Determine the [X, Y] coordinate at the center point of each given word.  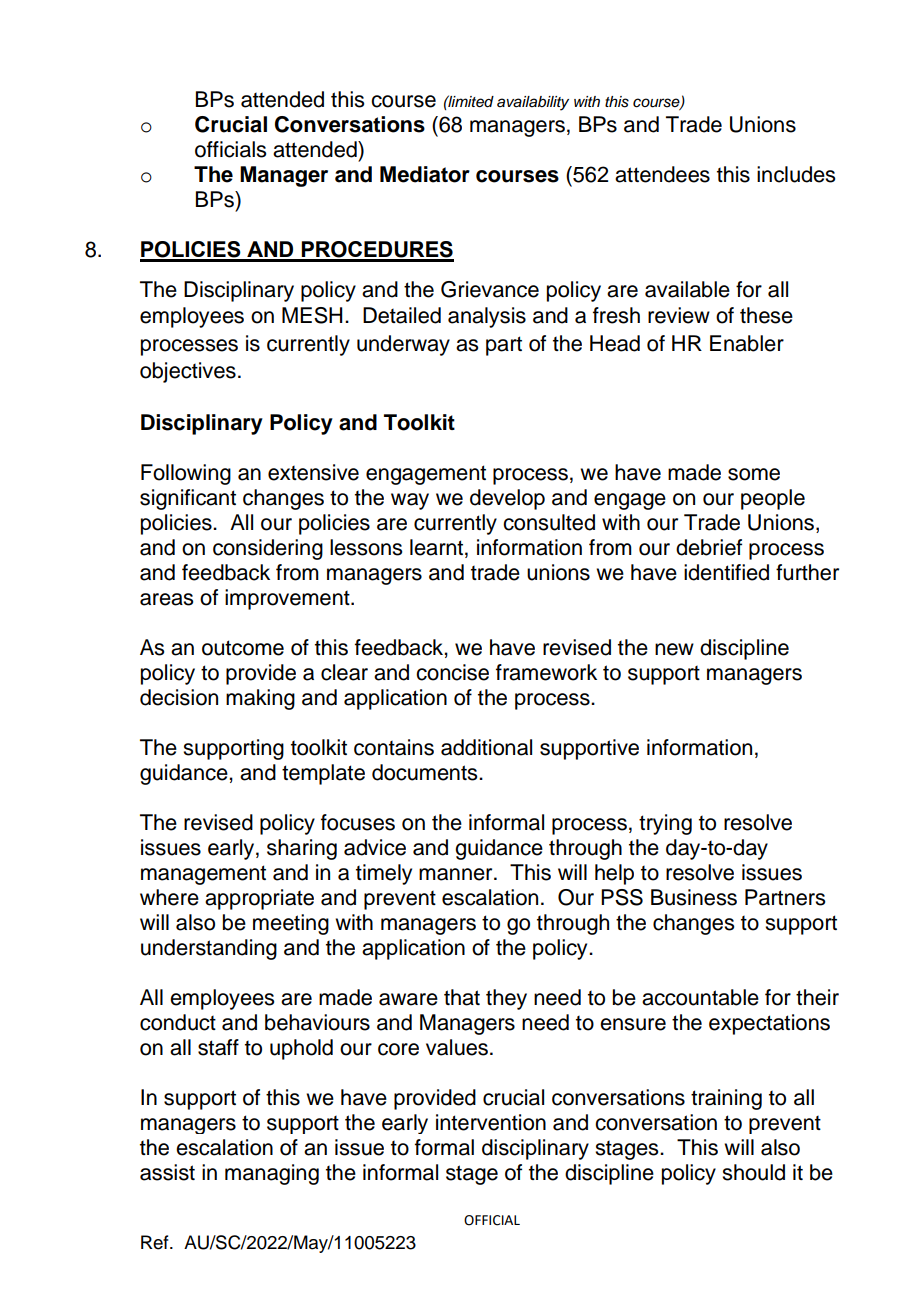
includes [796, 174]
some [754, 474]
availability [533, 103]
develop [507, 499]
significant [188, 499]
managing [272, 1174]
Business [694, 897]
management [203, 875]
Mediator [425, 174]
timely [384, 874]
